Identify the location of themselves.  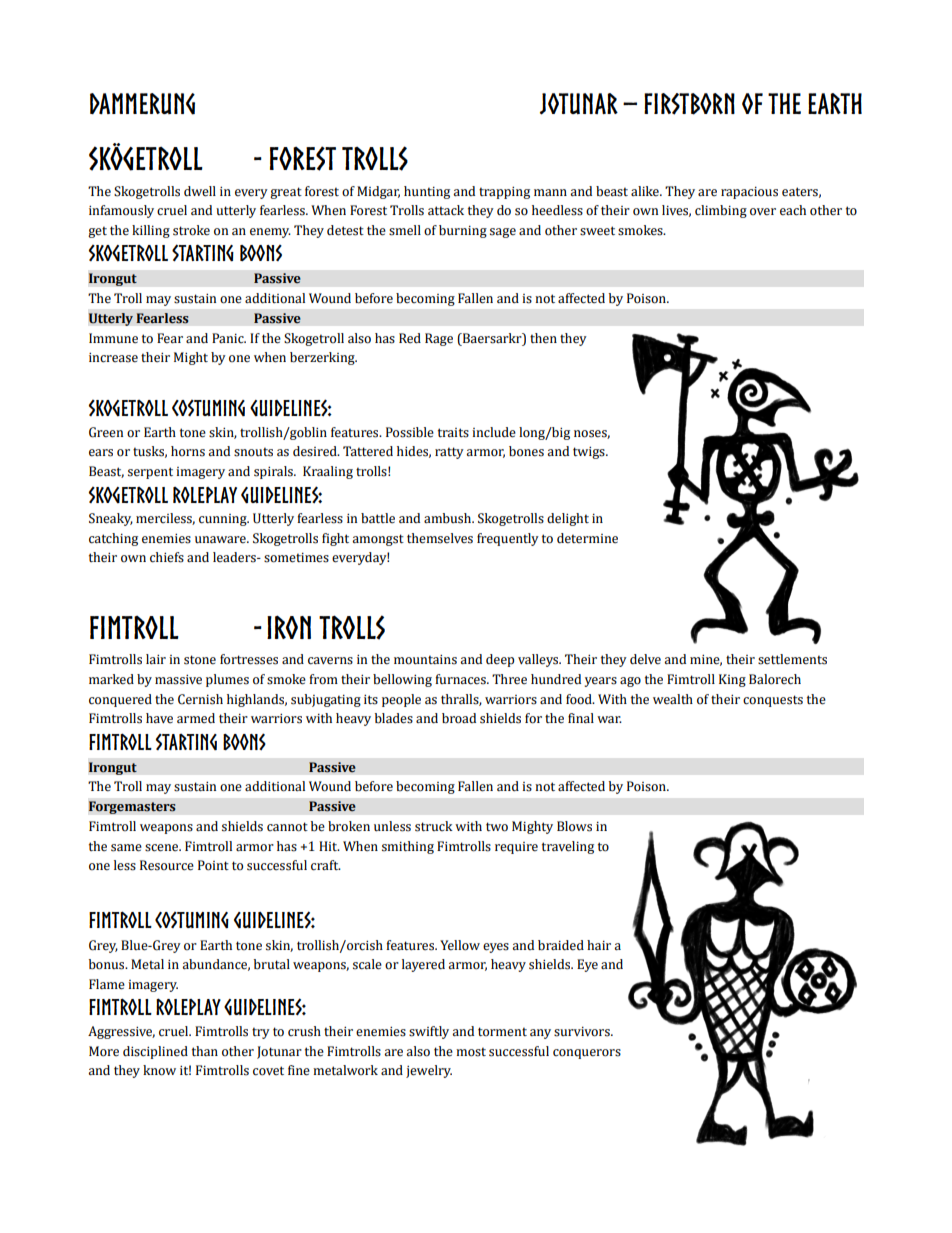
(440, 538).
